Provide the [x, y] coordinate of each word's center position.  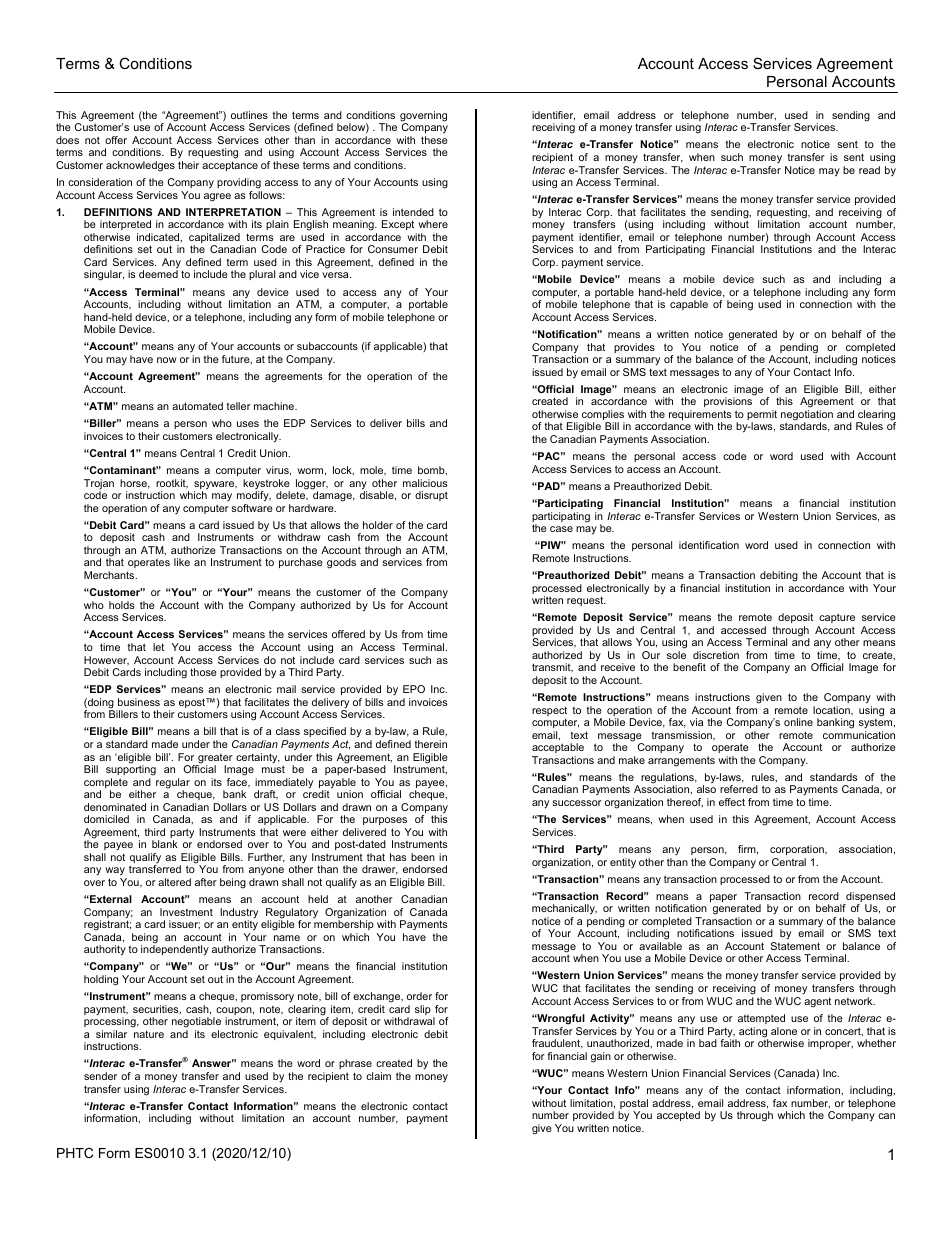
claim [378, 1076]
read [869, 170]
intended [413, 212]
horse [135, 484]
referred [739, 789]
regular [173, 784]
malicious [425, 483]
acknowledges [140, 166]
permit [762, 416]
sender [100, 1076]
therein [430, 744]
